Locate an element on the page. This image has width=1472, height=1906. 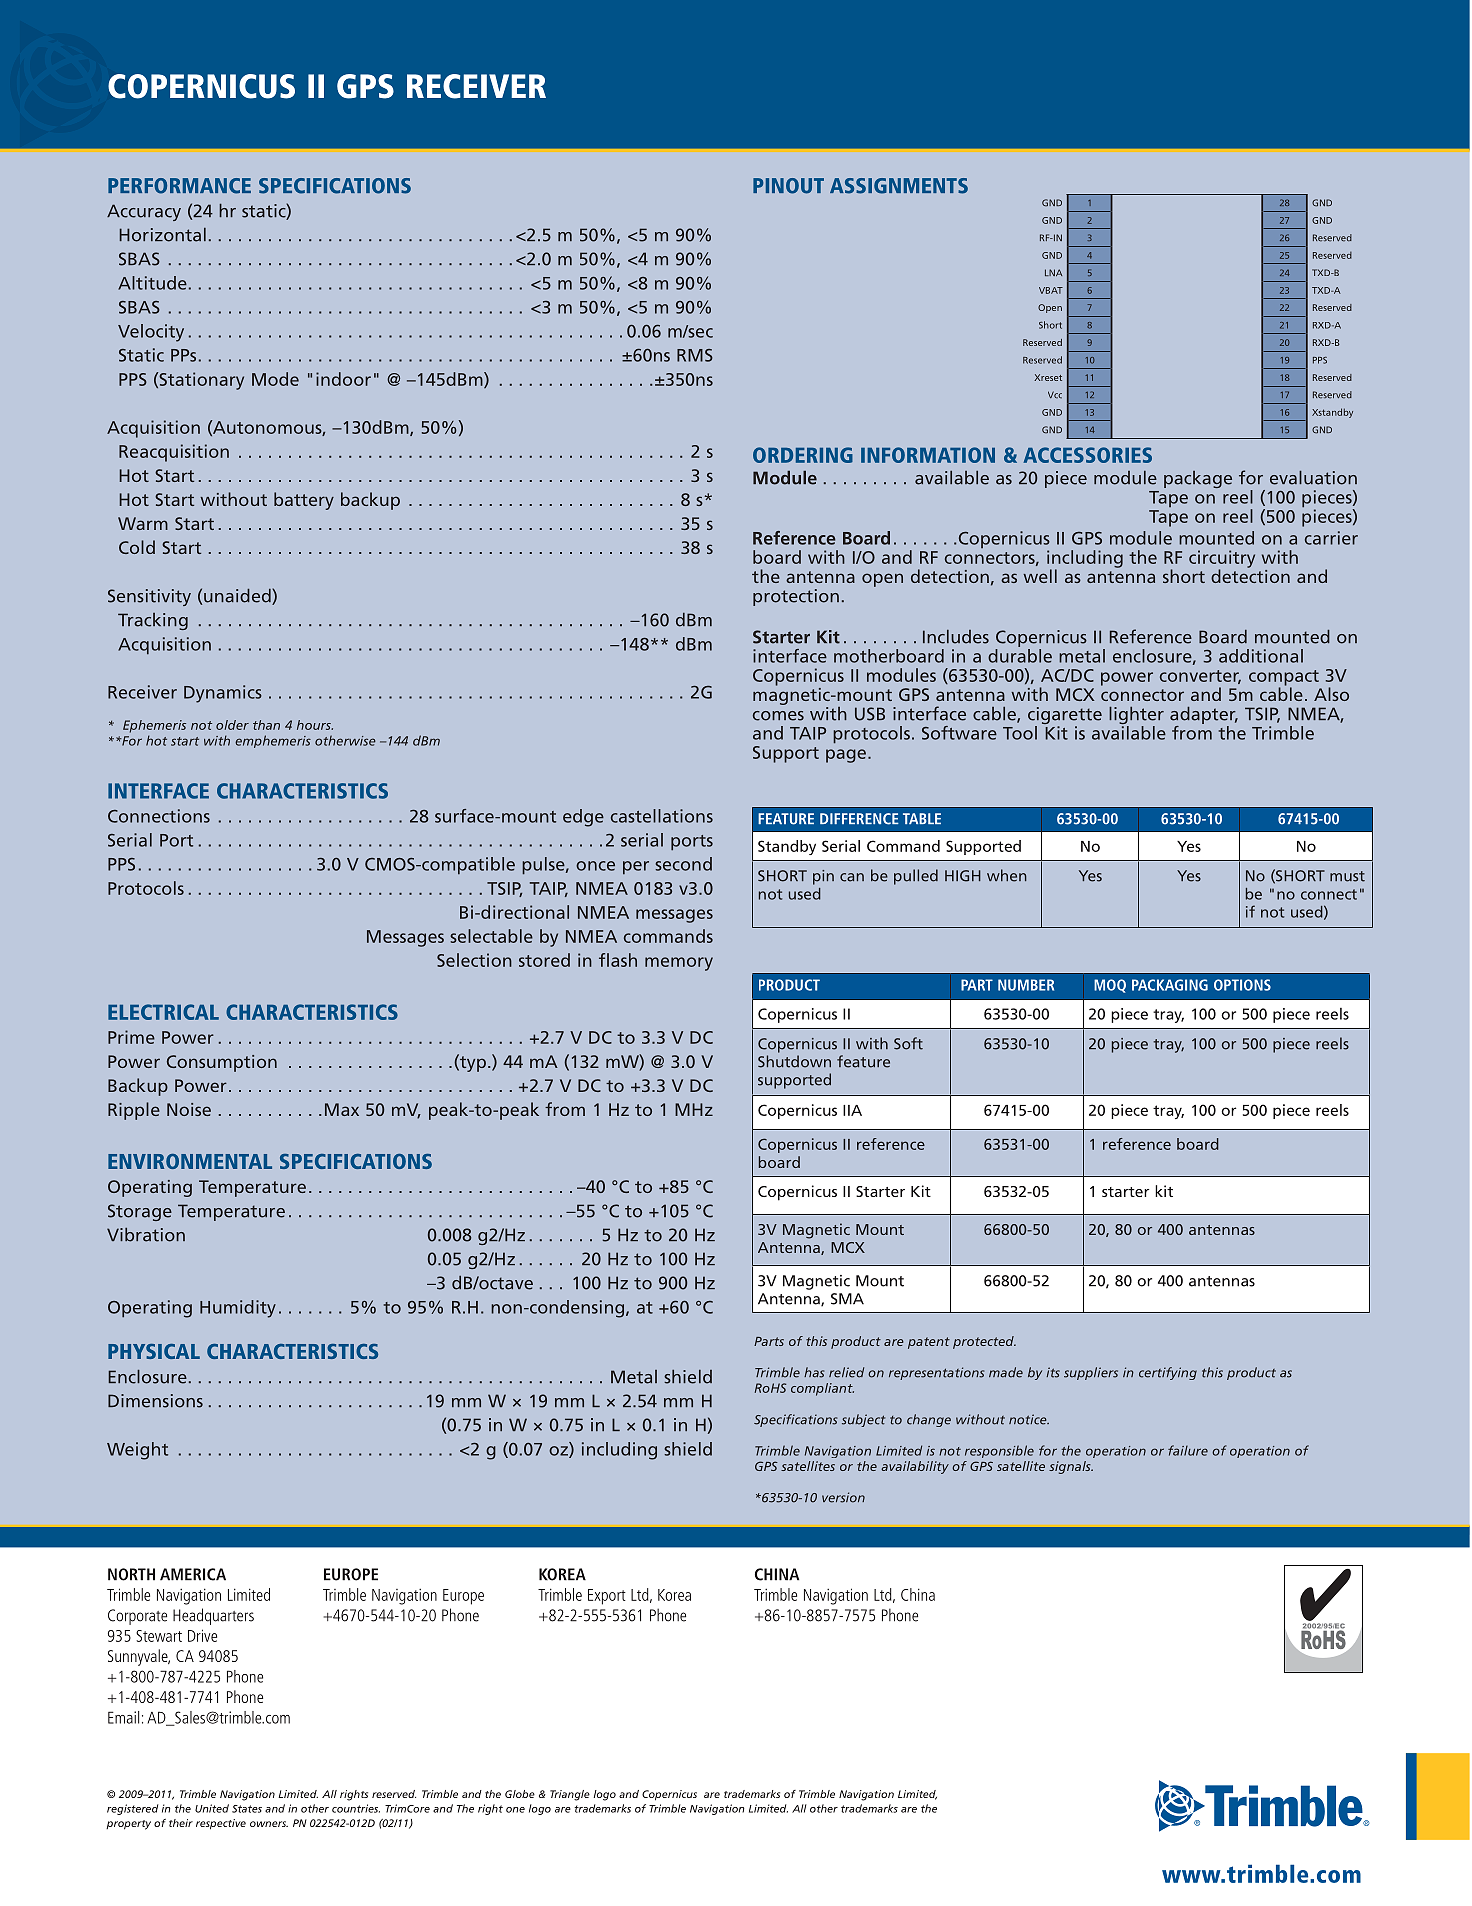
certifying is located at coordinates (1168, 1373).
